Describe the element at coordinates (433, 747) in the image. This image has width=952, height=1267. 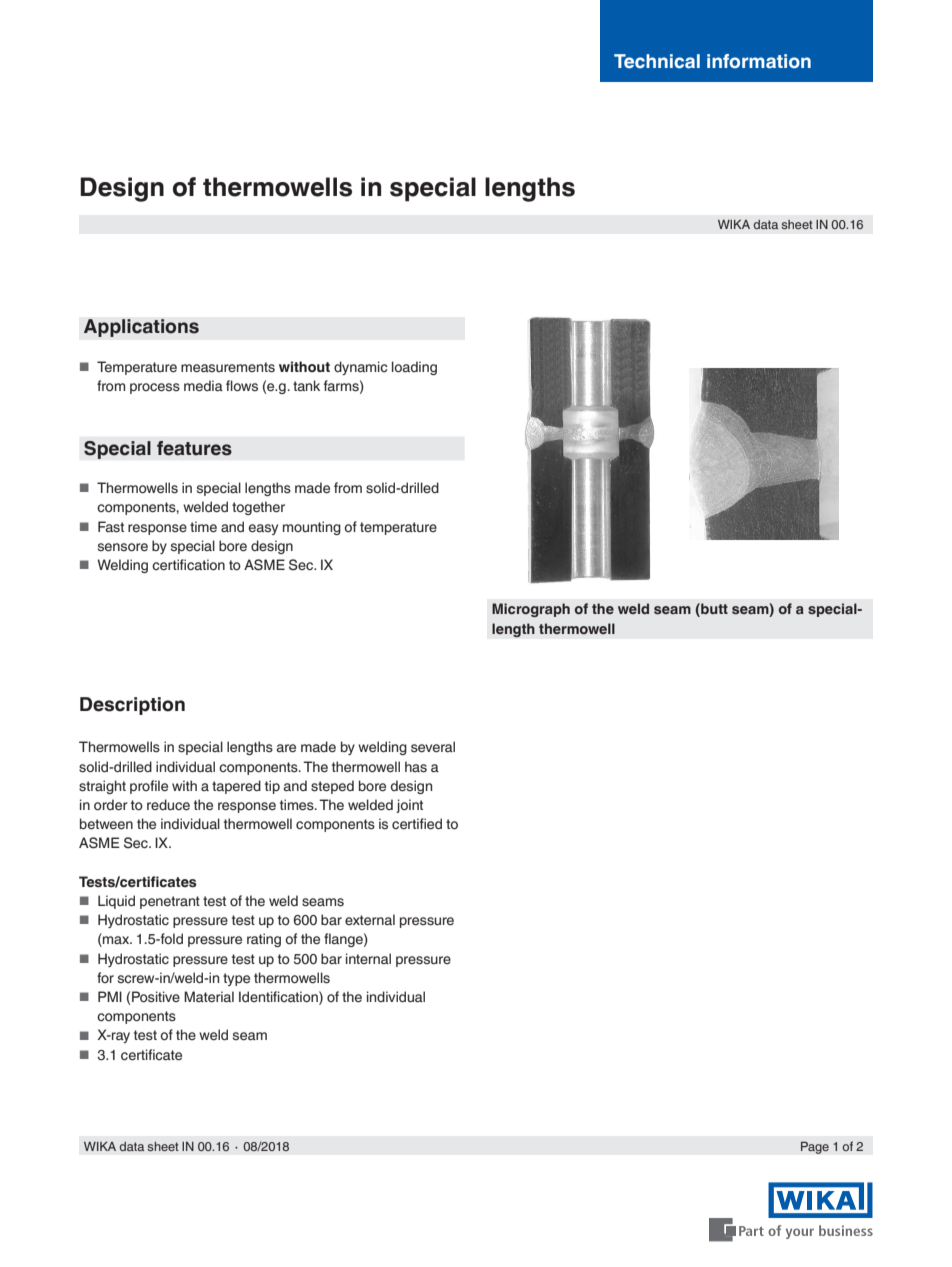
I see `several` at that location.
